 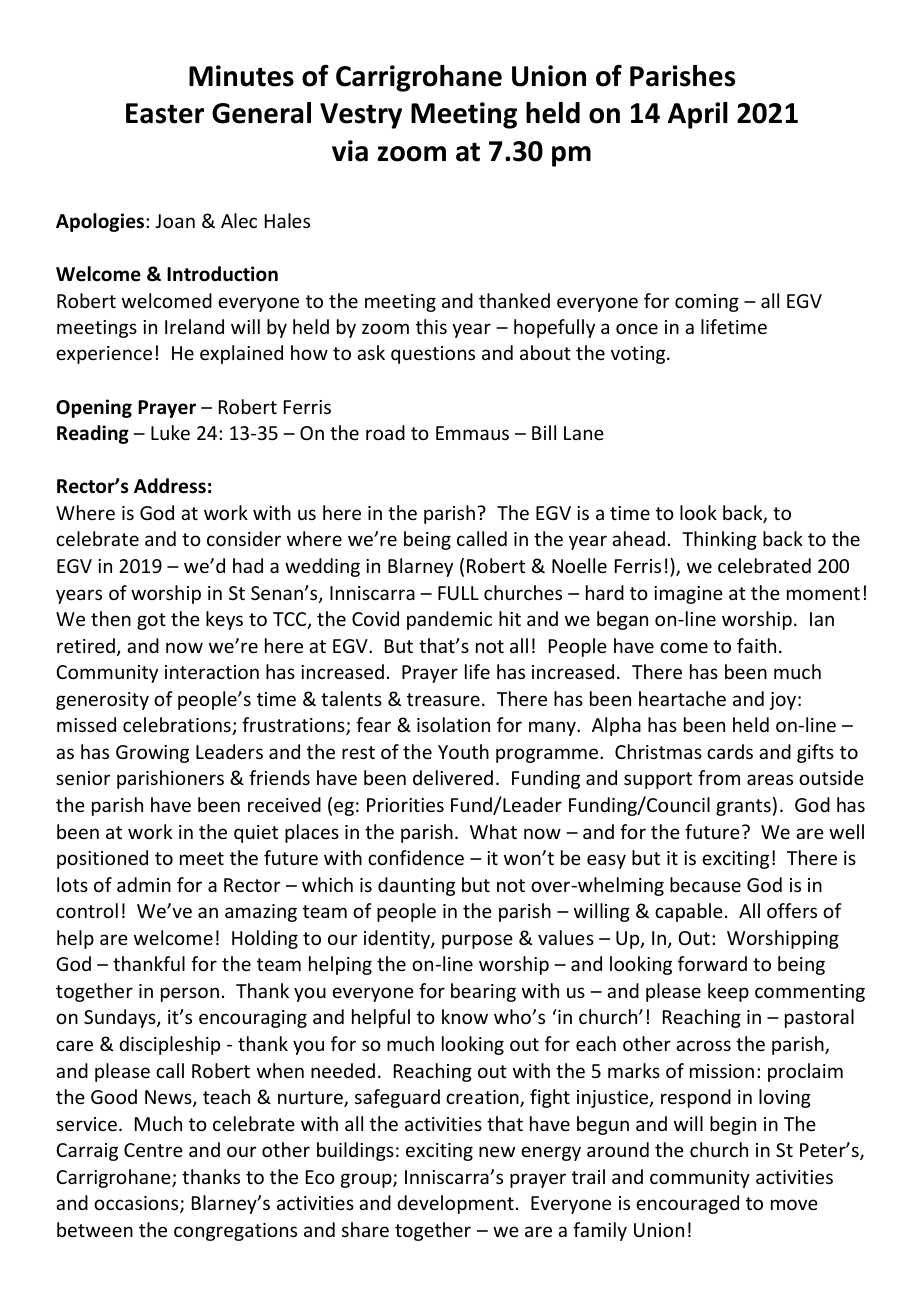 I want to click on road, so click(x=385, y=432).
